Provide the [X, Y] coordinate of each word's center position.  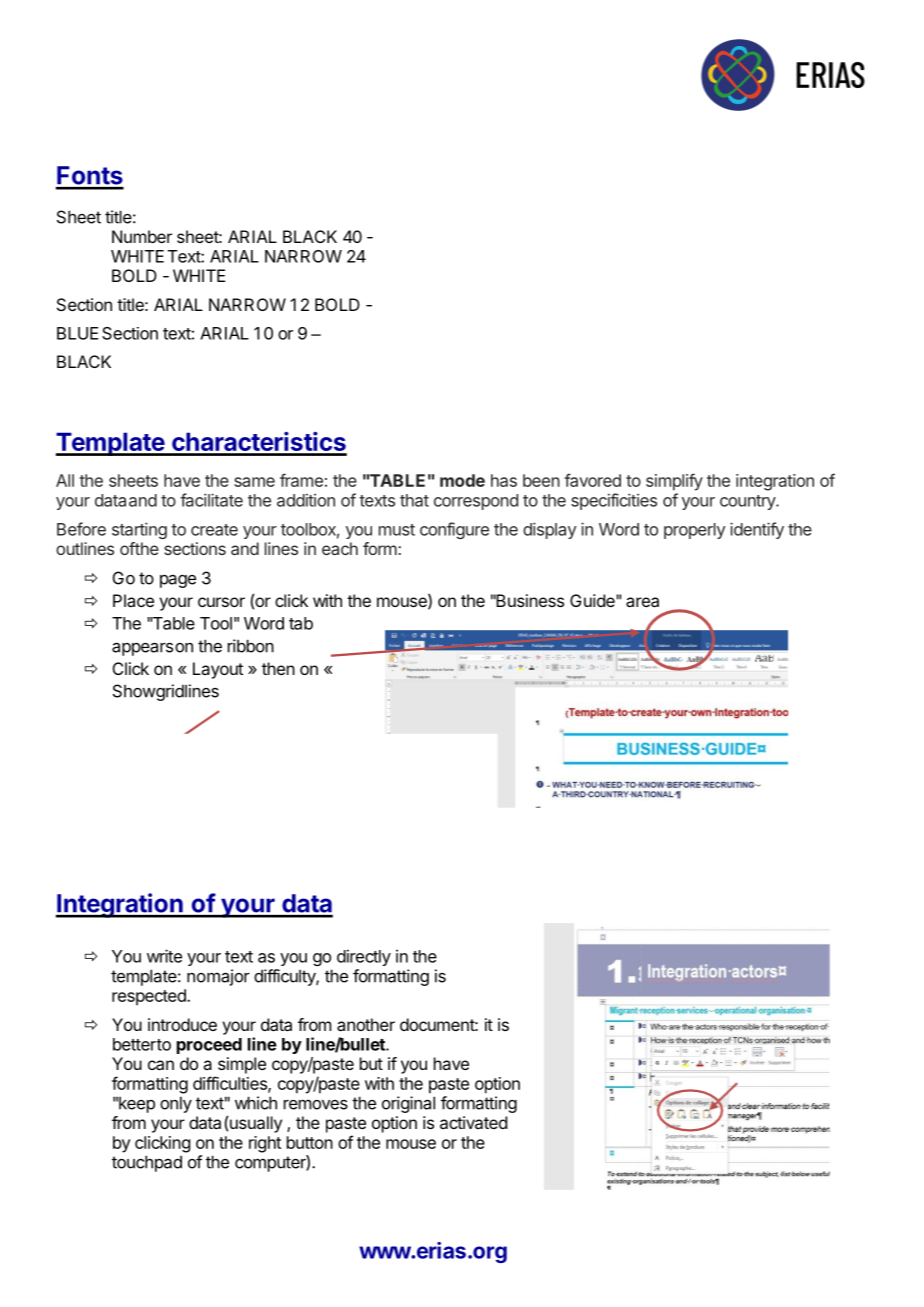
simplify [674, 482]
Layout [218, 670]
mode [462, 480]
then [278, 668]
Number [142, 236]
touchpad [147, 1163]
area [642, 602]
